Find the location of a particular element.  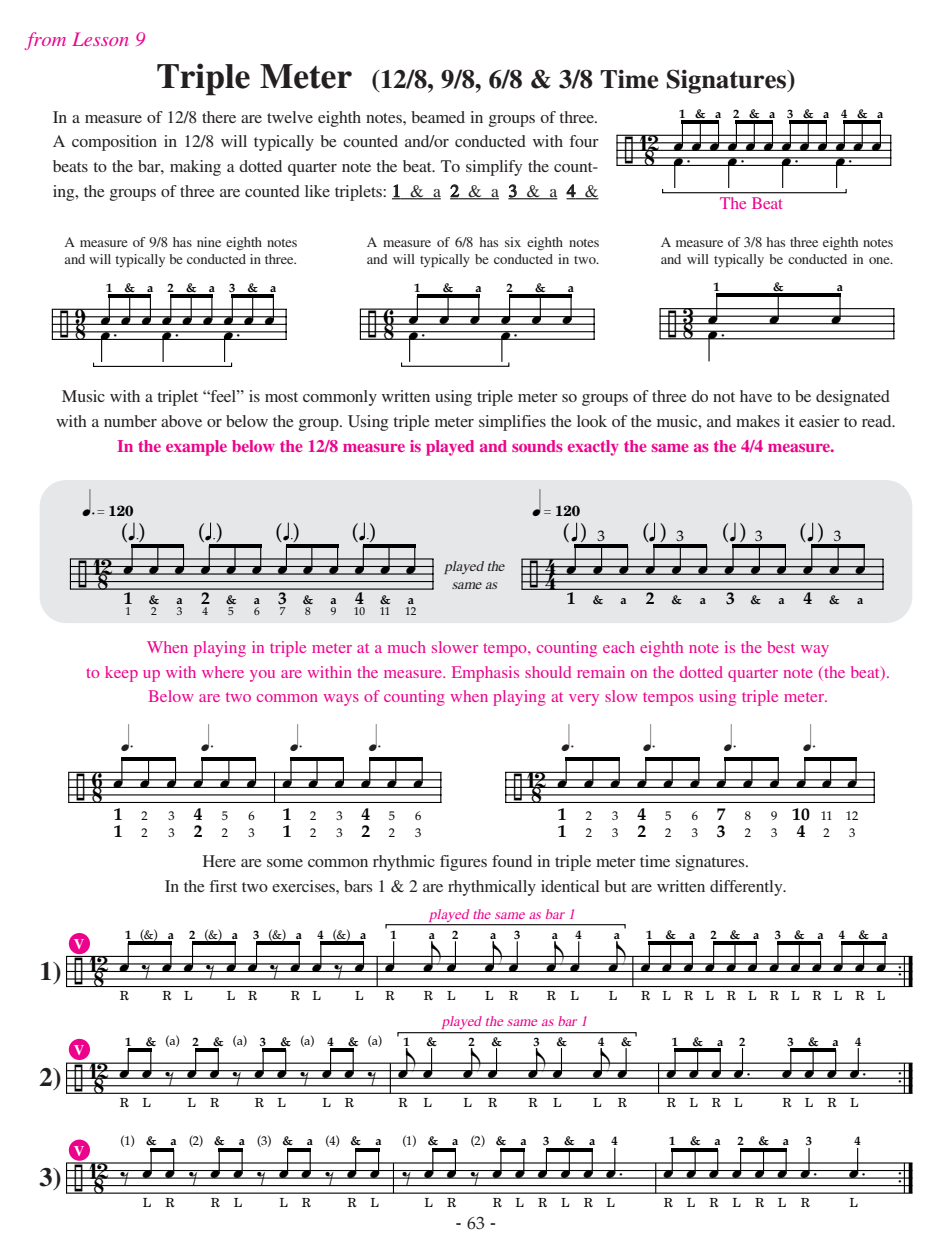

have is located at coordinates (756, 396).
